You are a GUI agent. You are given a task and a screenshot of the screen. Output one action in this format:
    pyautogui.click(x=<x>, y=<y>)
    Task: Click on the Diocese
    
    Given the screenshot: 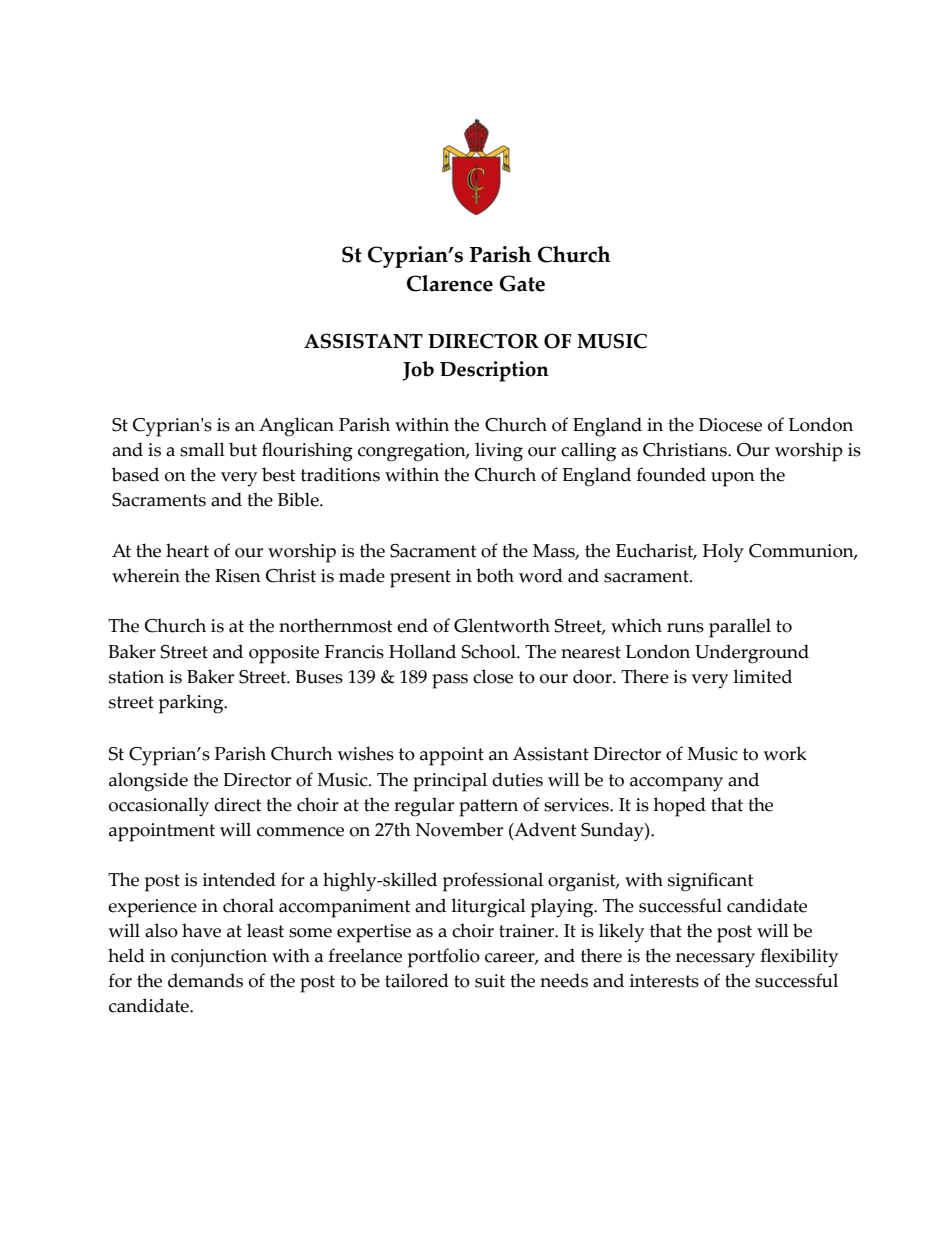 What is the action you would take?
    pyautogui.click(x=730, y=425)
